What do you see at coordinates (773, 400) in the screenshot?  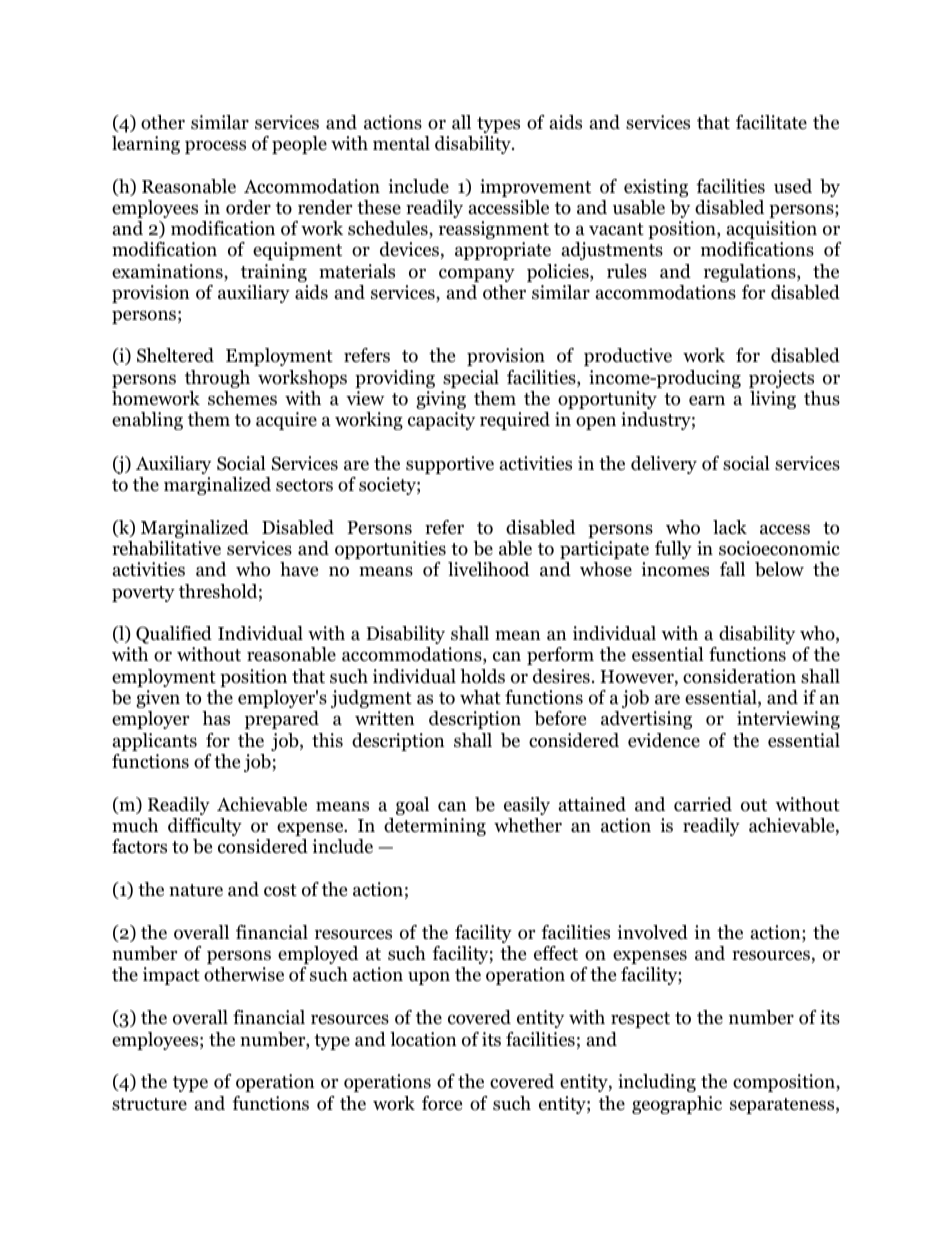 I see `living` at bounding box center [773, 400].
